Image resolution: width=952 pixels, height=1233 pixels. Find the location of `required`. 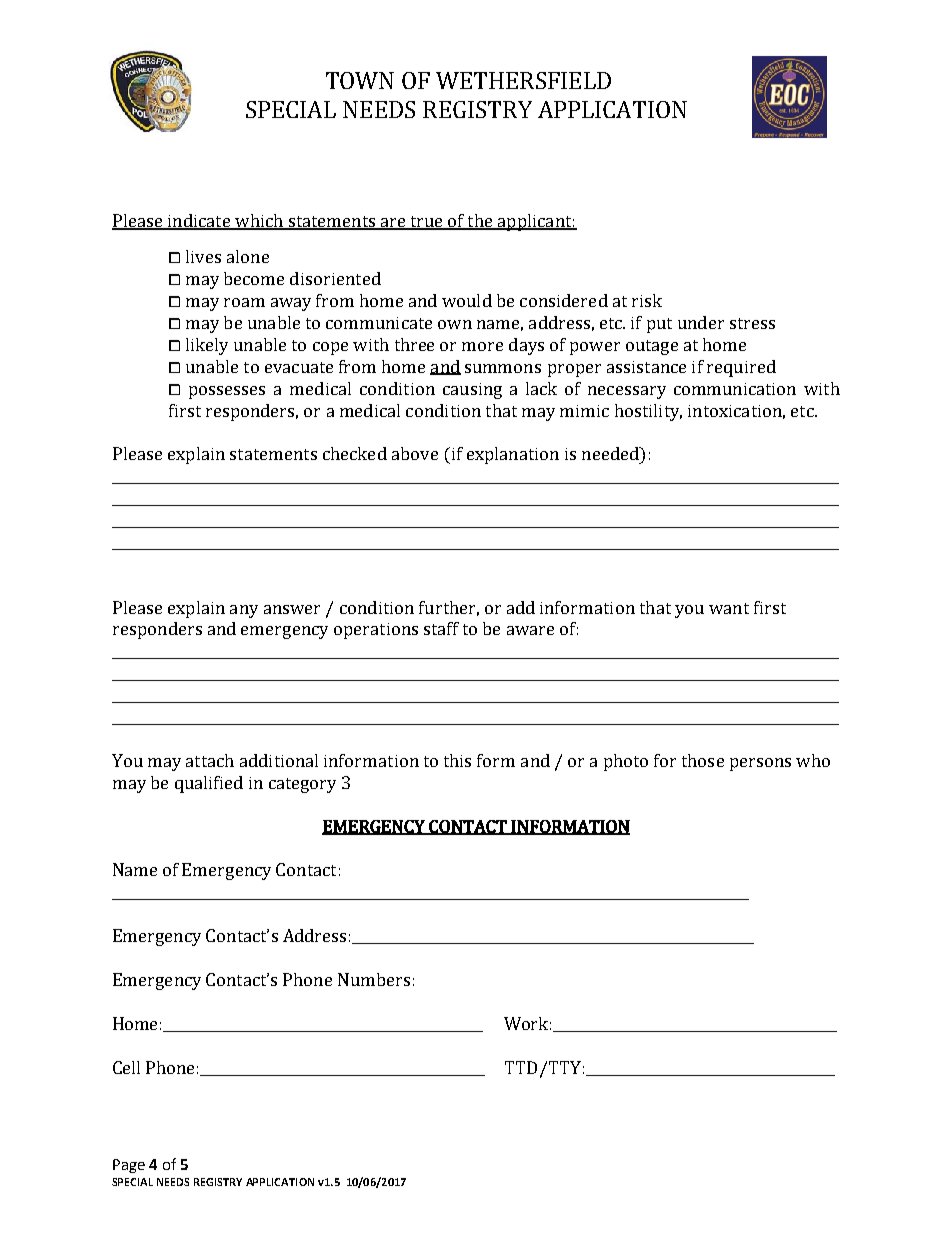

required is located at coordinates (741, 368).
